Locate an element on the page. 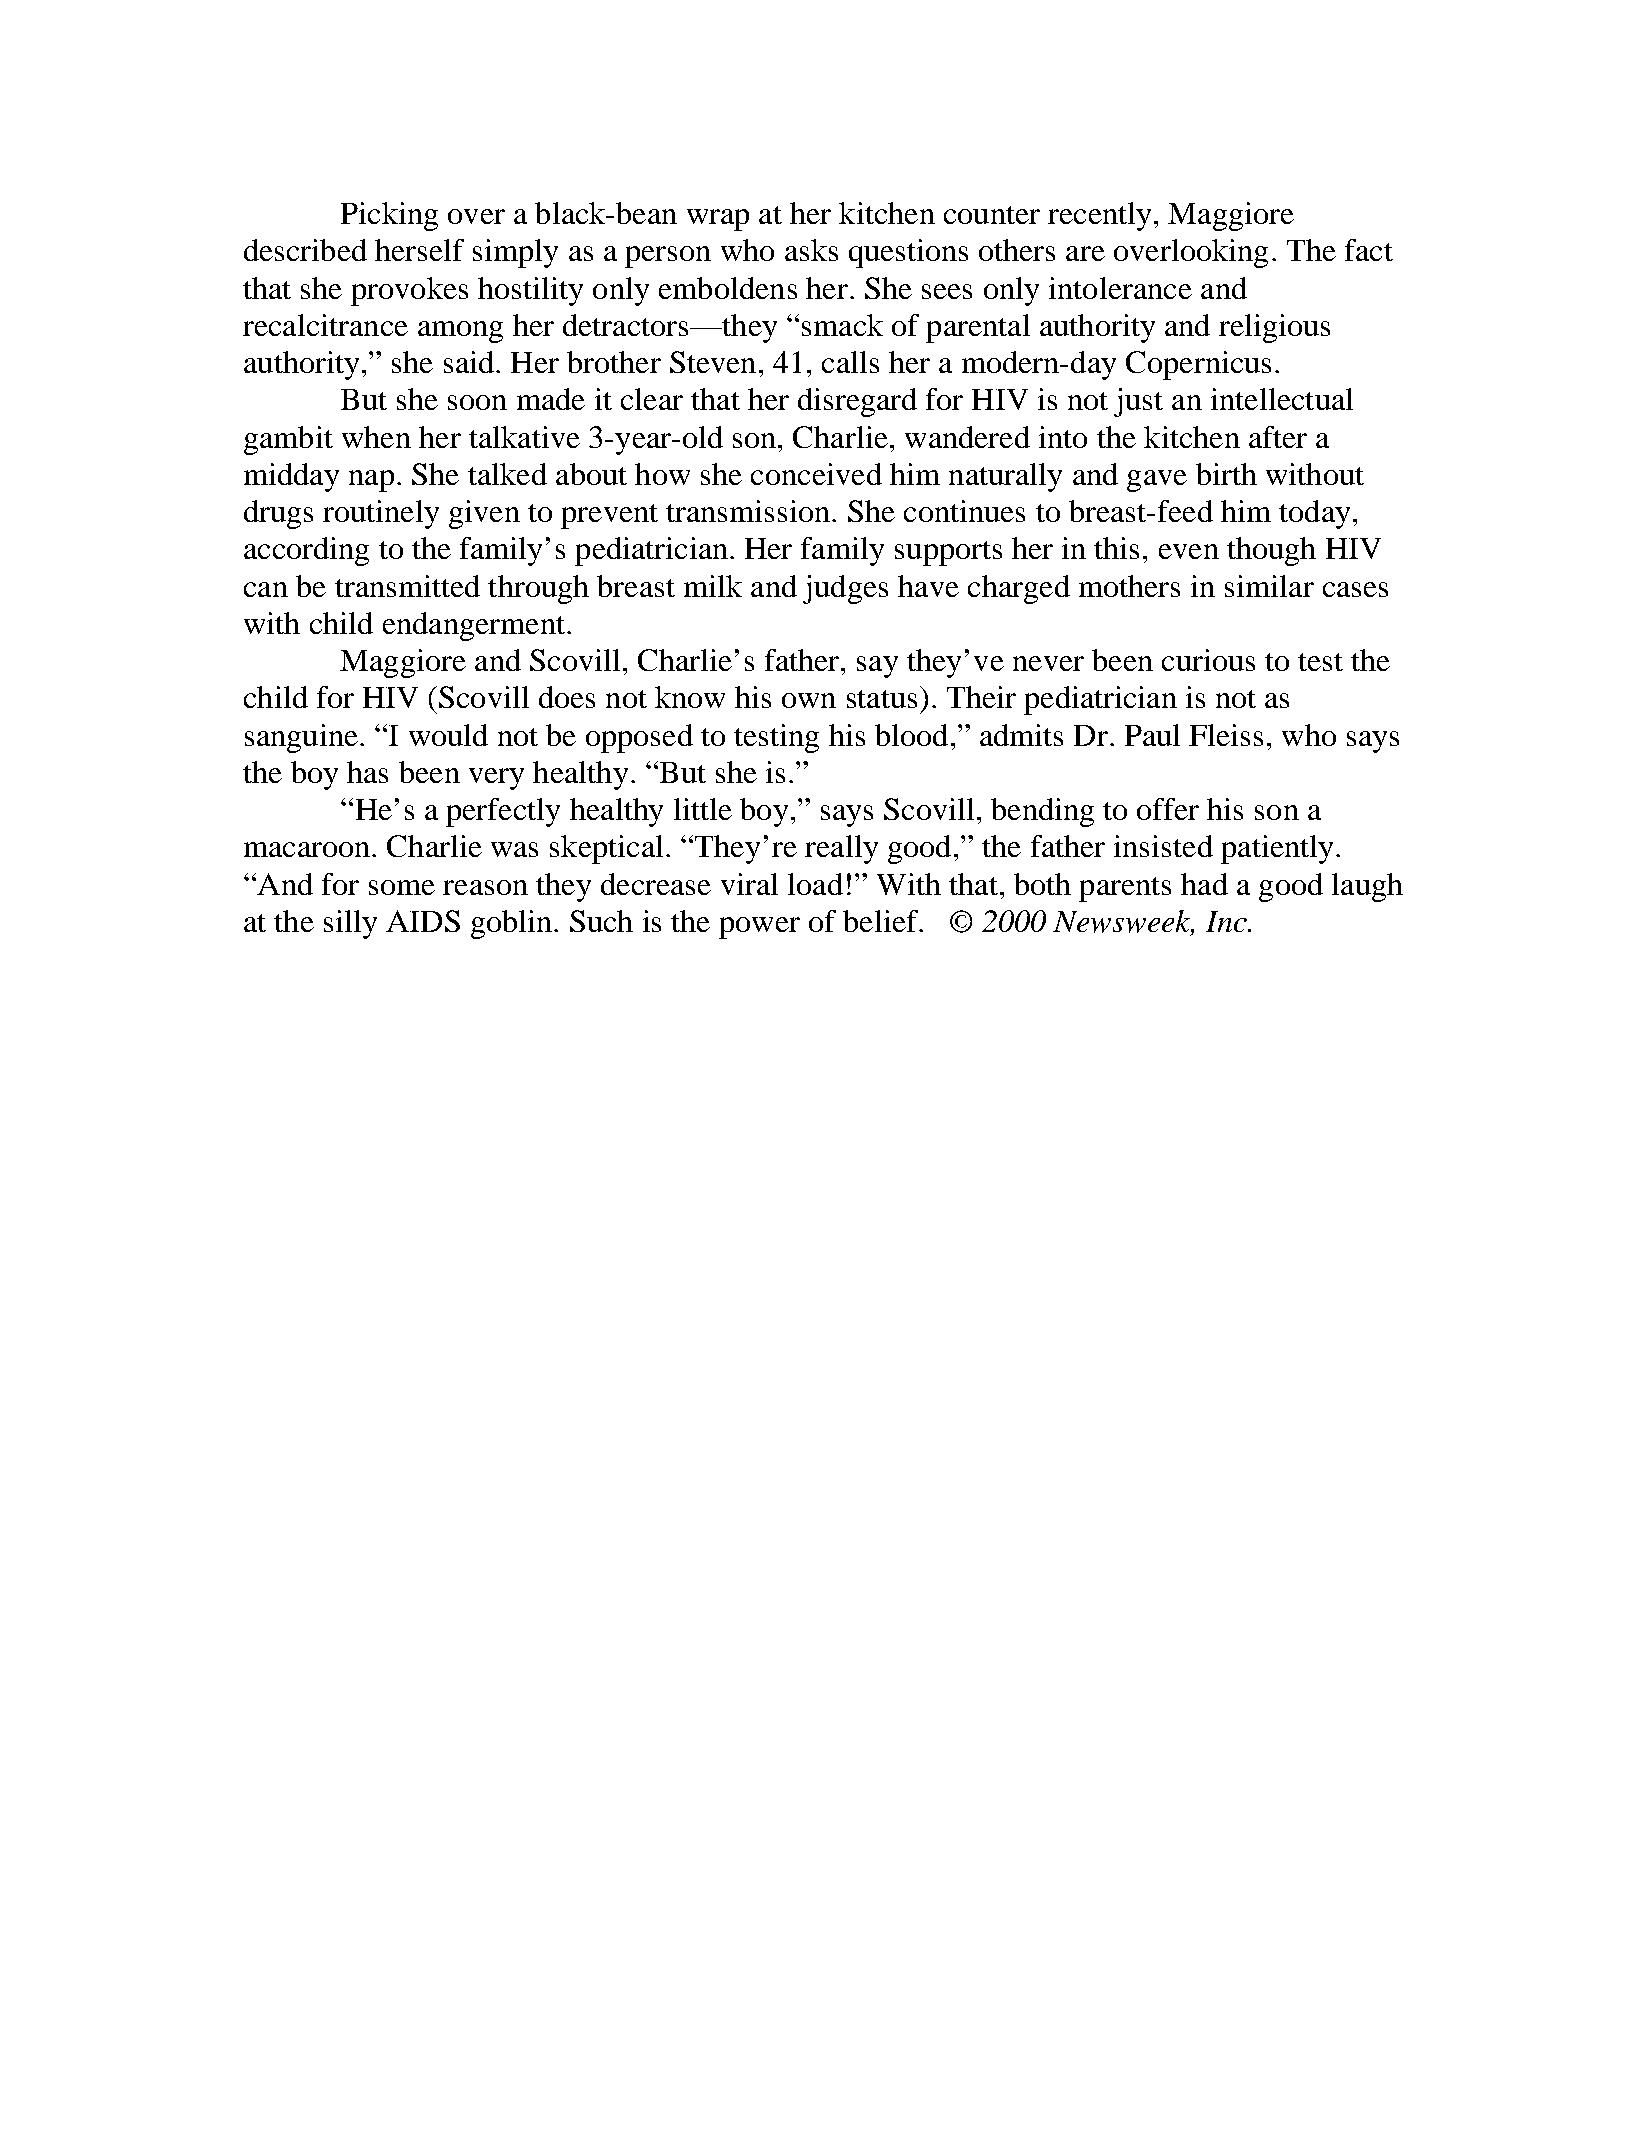 Image resolution: width=1652 pixels, height=2138 pixels. herself is located at coordinates (419, 250).
